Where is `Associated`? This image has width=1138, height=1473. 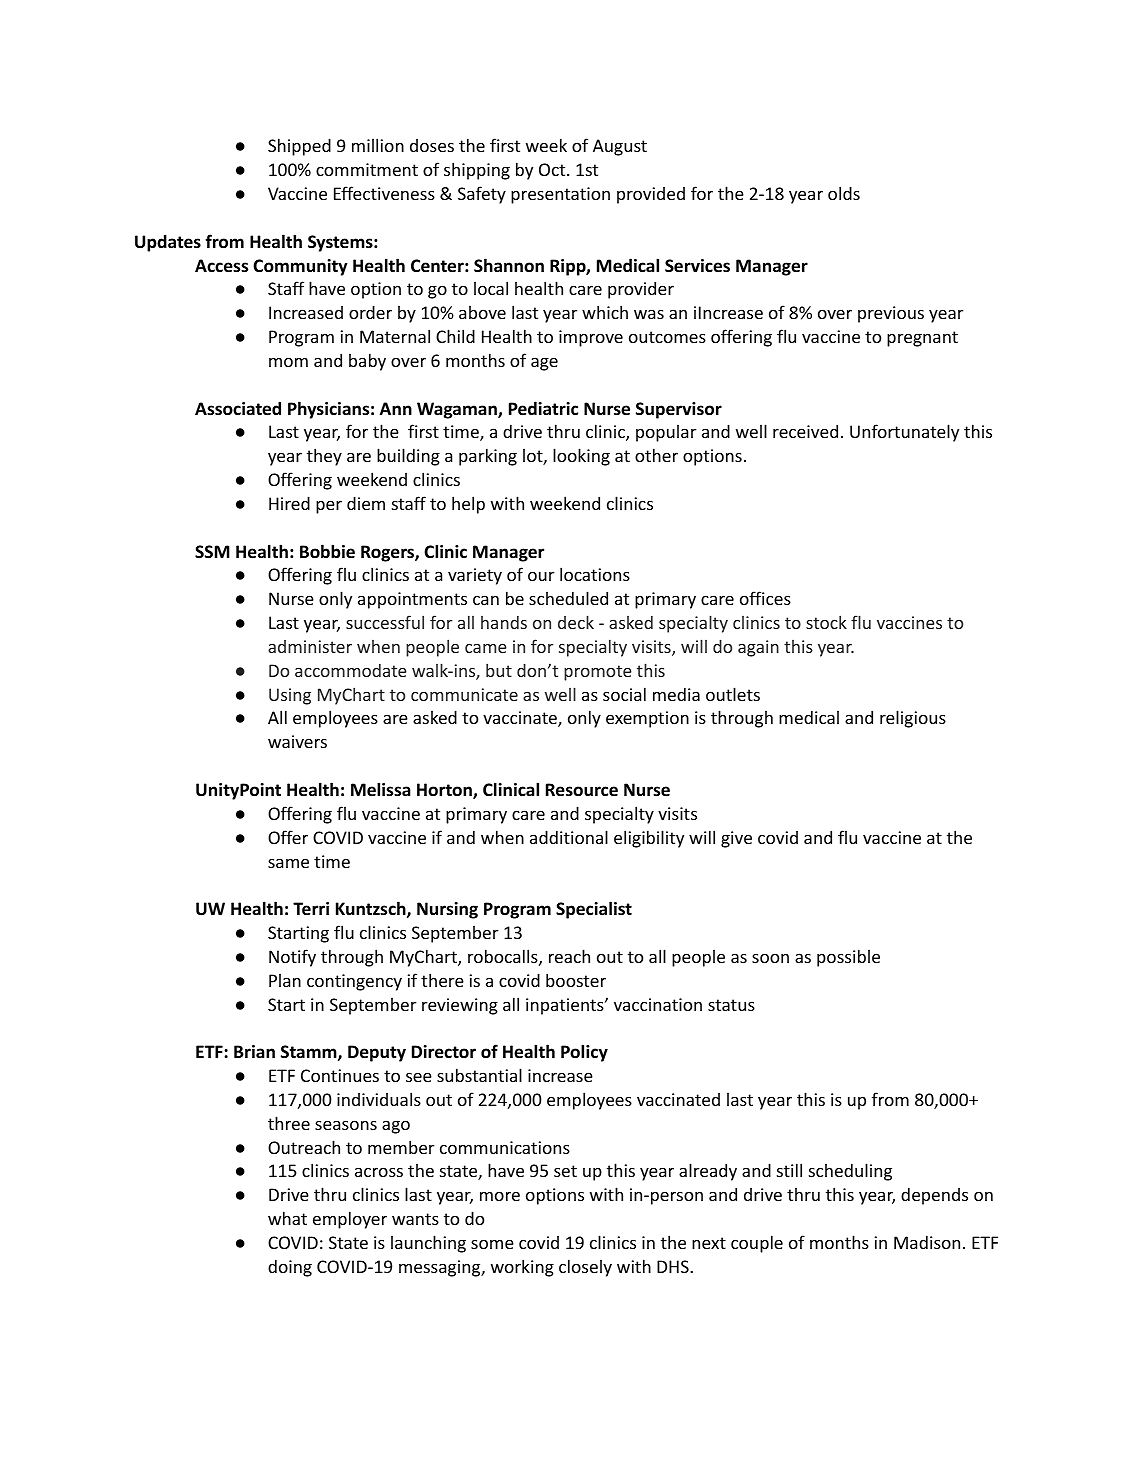 Associated is located at coordinates (238, 408).
